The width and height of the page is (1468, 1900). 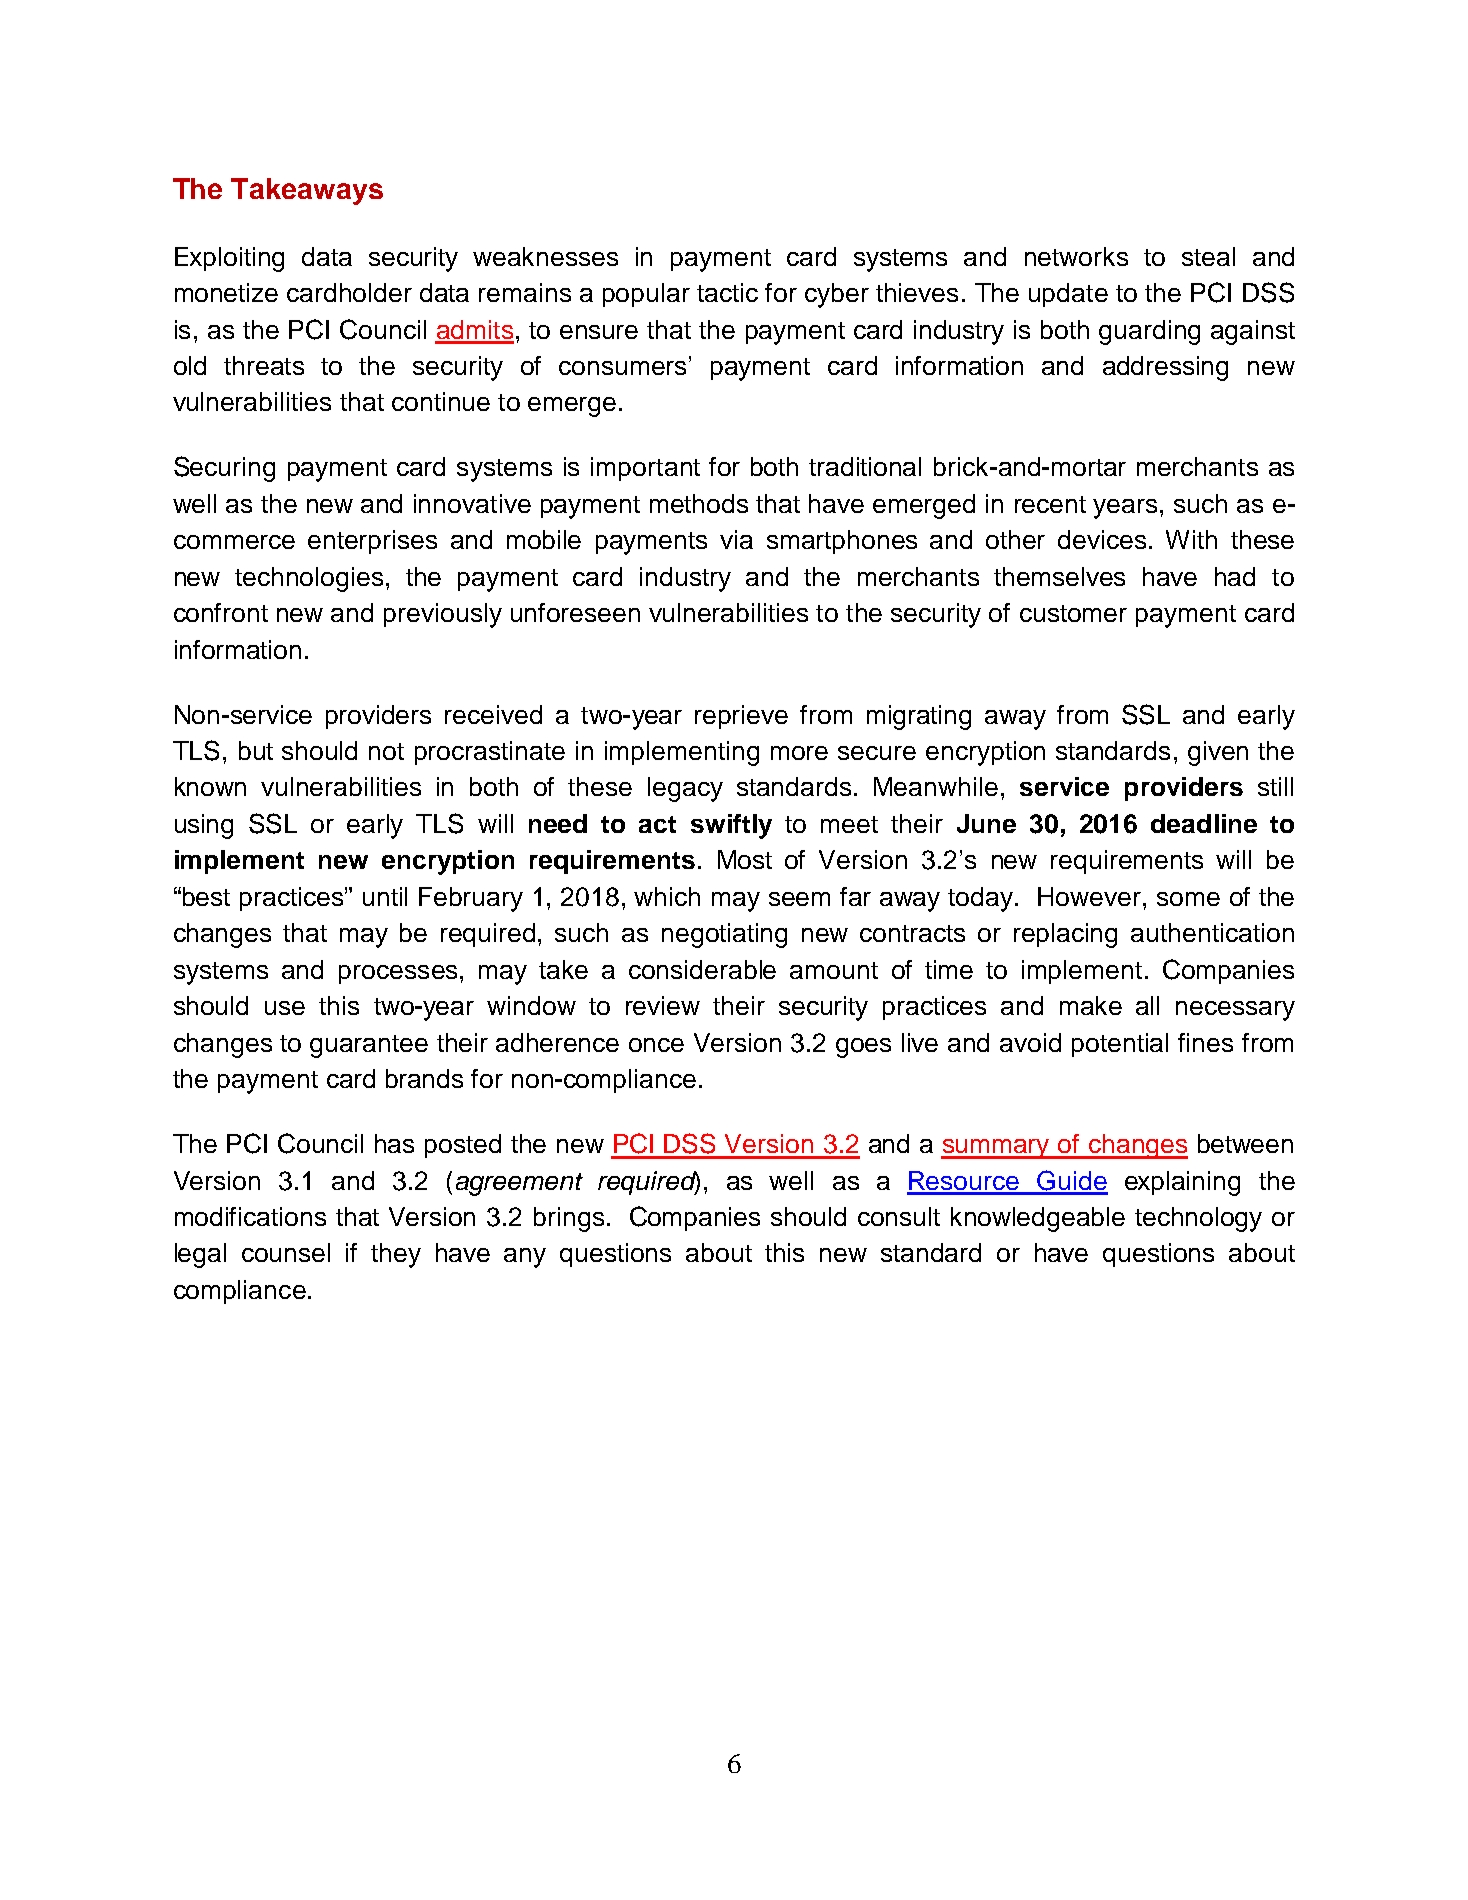 What do you see at coordinates (724, 935) in the page?
I see `negotiating` at bounding box center [724, 935].
